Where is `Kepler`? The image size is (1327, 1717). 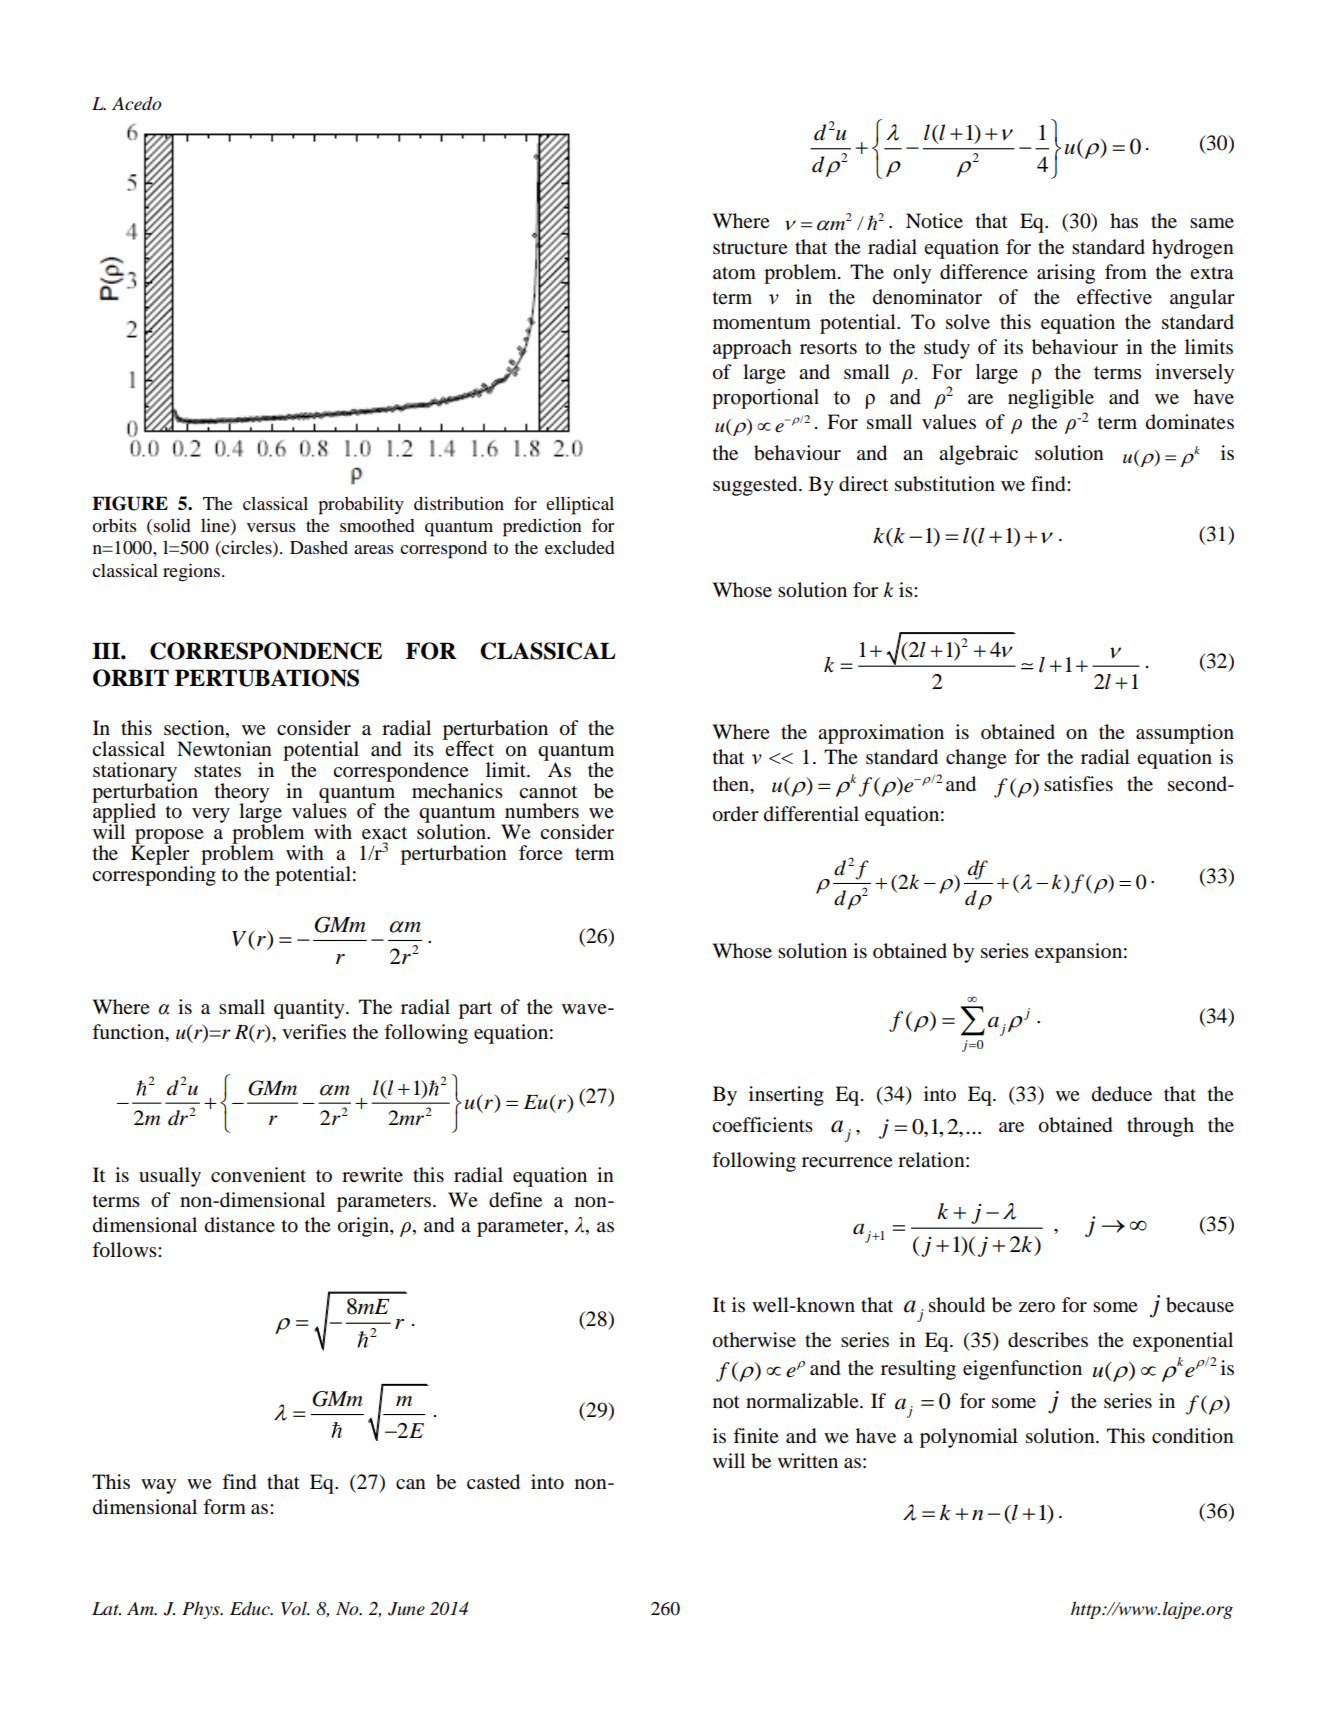 Kepler is located at coordinates (161, 855).
